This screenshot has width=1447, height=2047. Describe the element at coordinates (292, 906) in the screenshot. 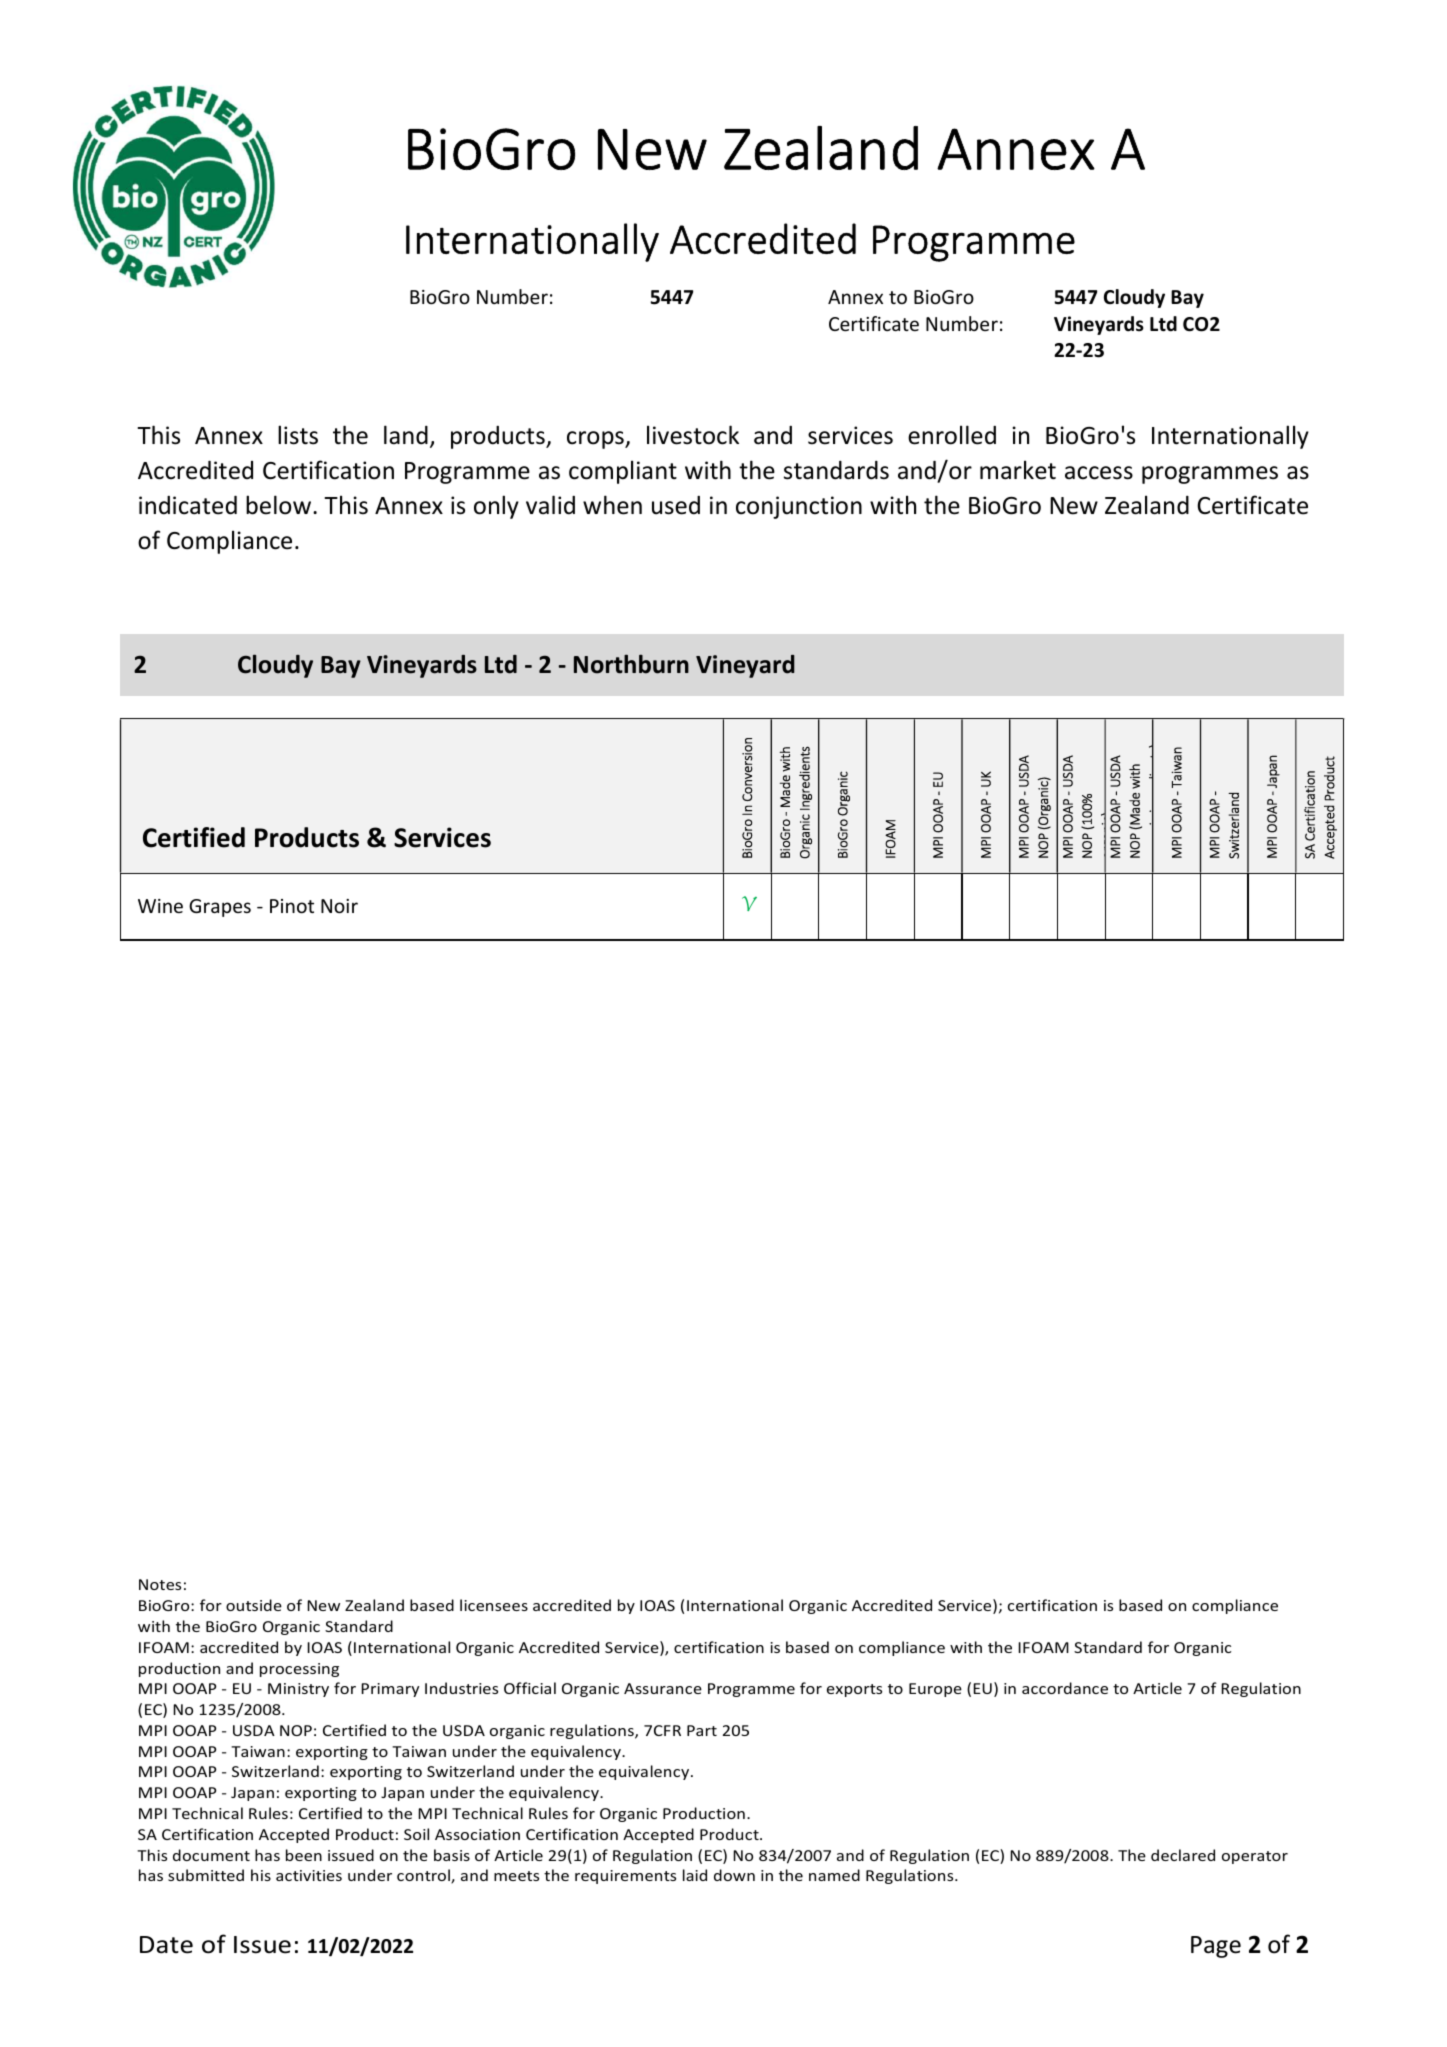

I see `Pinot` at that location.
